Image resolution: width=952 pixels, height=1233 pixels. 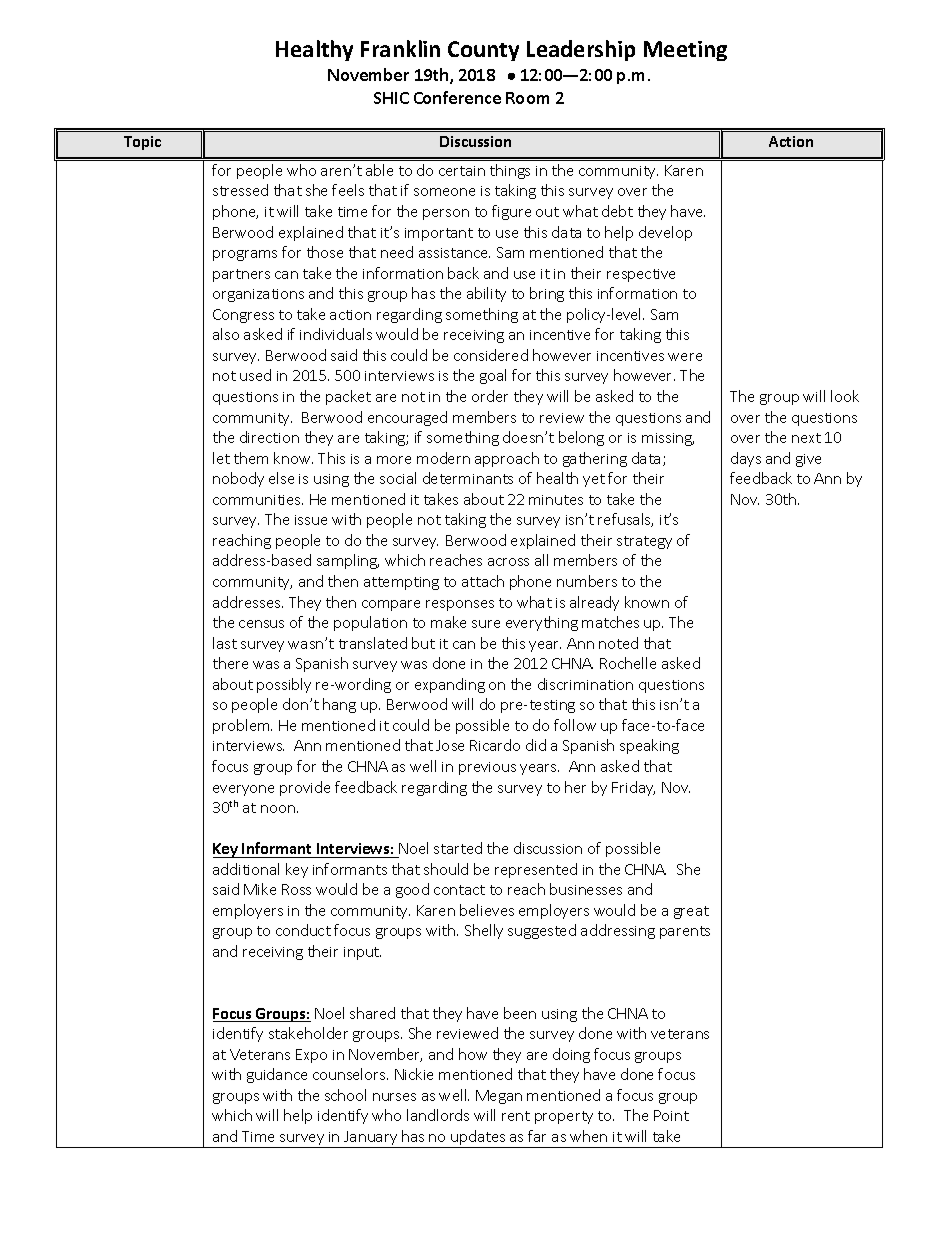 What do you see at coordinates (685, 357) in the page?
I see `were` at bounding box center [685, 357].
